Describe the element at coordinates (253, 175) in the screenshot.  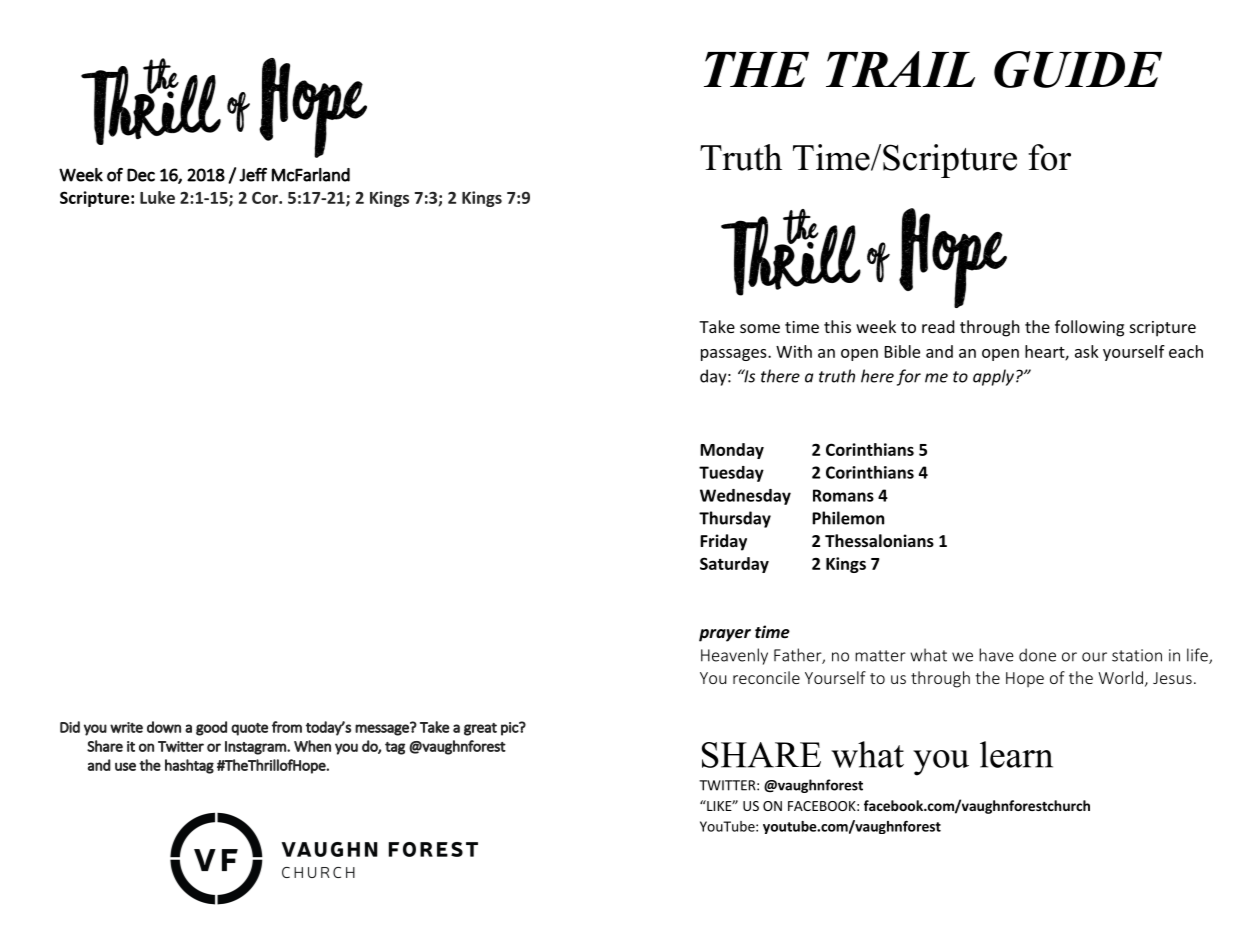
I see `Jeff` at that location.
